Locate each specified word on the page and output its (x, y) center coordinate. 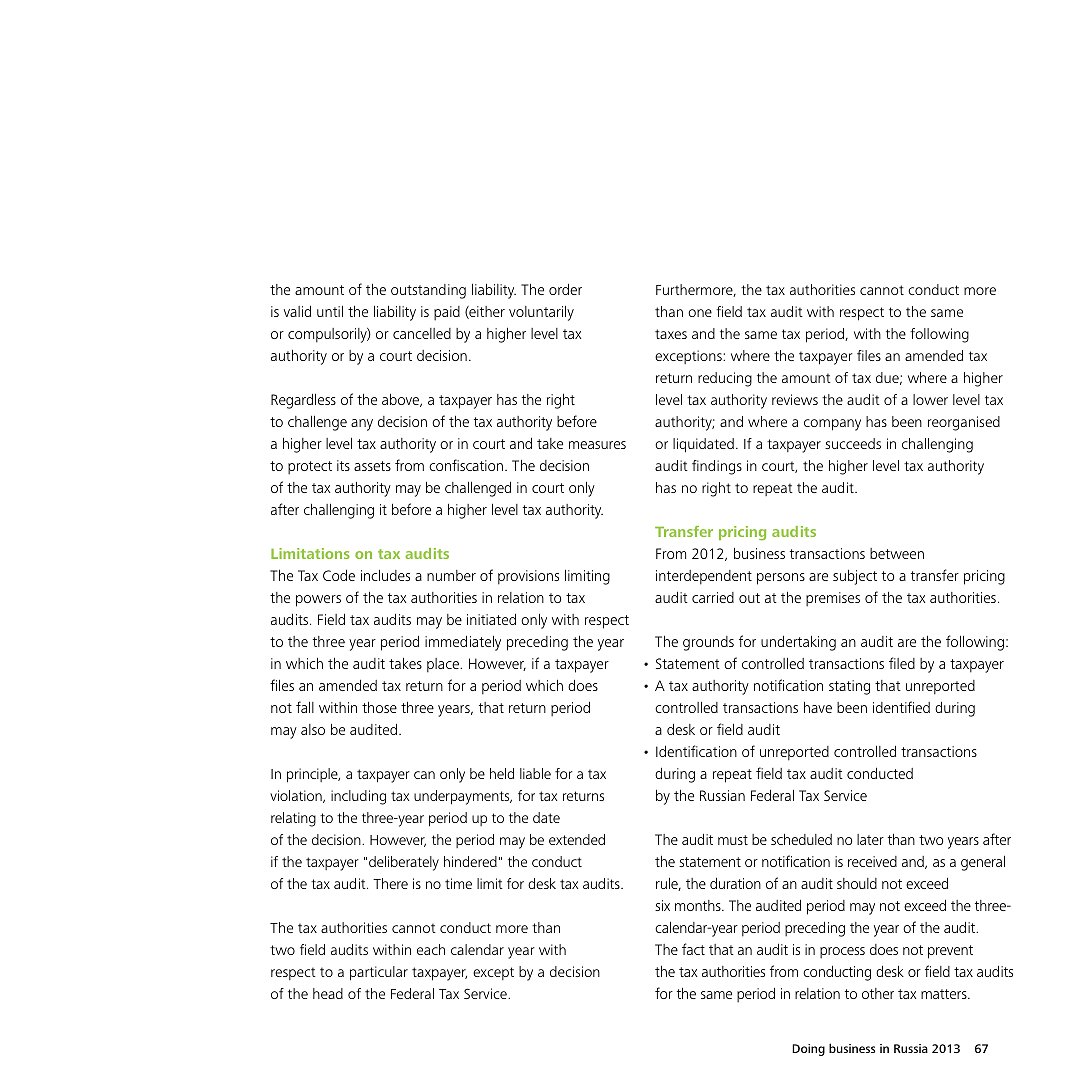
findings (717, 467)
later (870, 839)
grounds (708, 643)
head (328, 993)
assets (372, 466)
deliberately (404, 863)
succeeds (853, 443)
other (878, 993)
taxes (671, 334)
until (330, 311)
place (444, 665)
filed (902, 663)
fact (693, 949)
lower (930, 399)
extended (577, 839)
